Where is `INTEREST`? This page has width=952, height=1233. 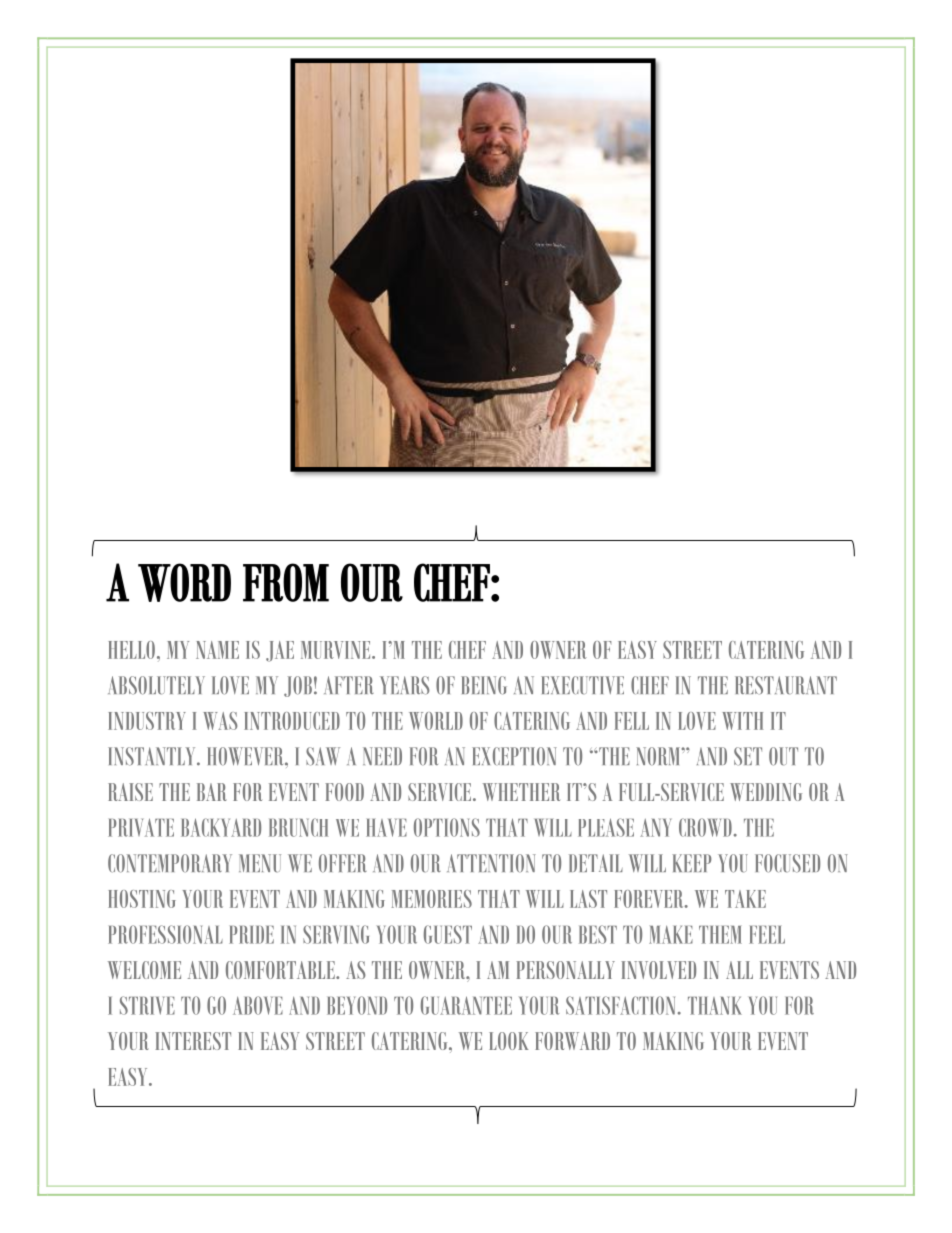
INTEREST is located at coordinates (193, 1041).
